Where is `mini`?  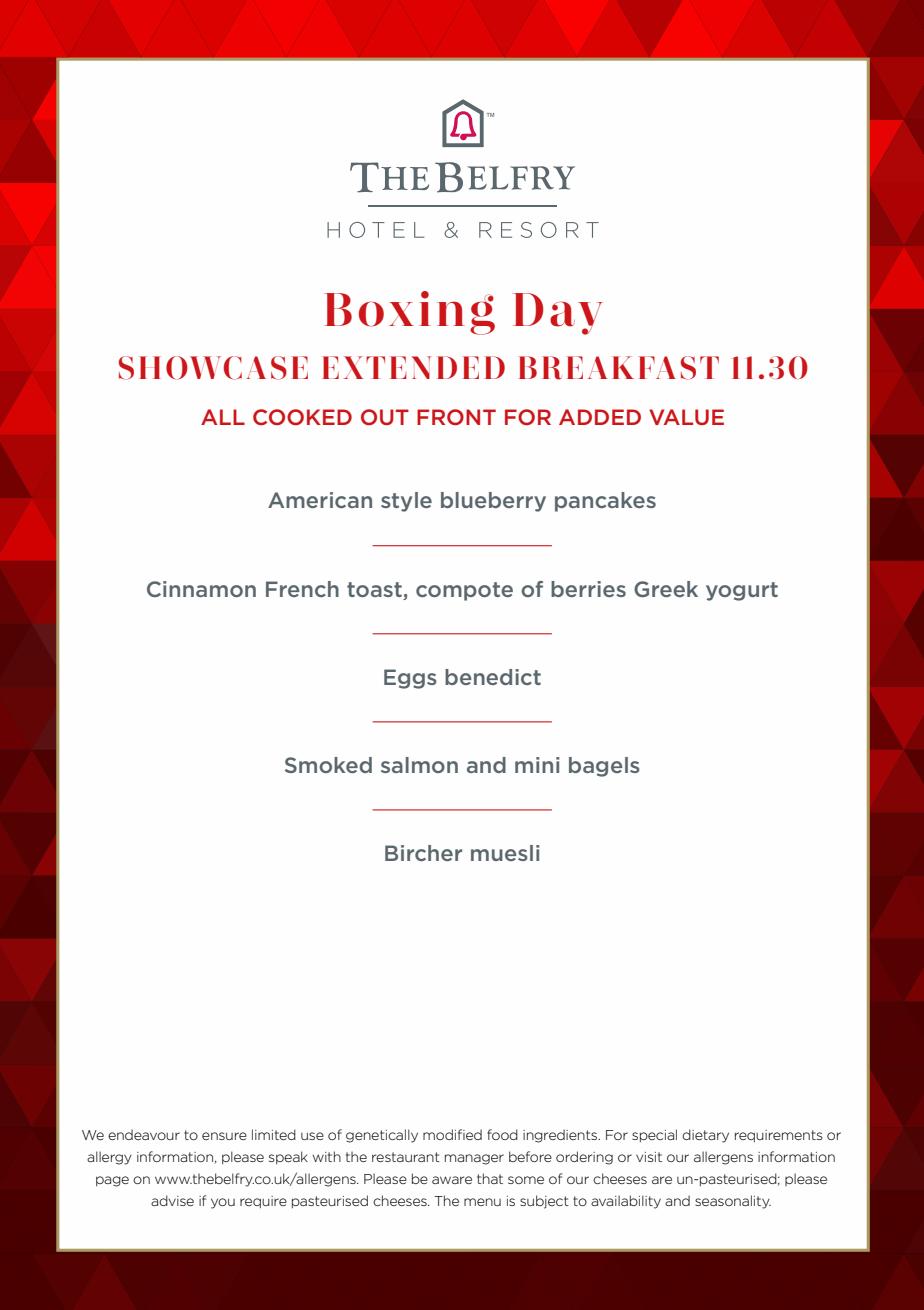 mini is located at coordinates (537, 765).
